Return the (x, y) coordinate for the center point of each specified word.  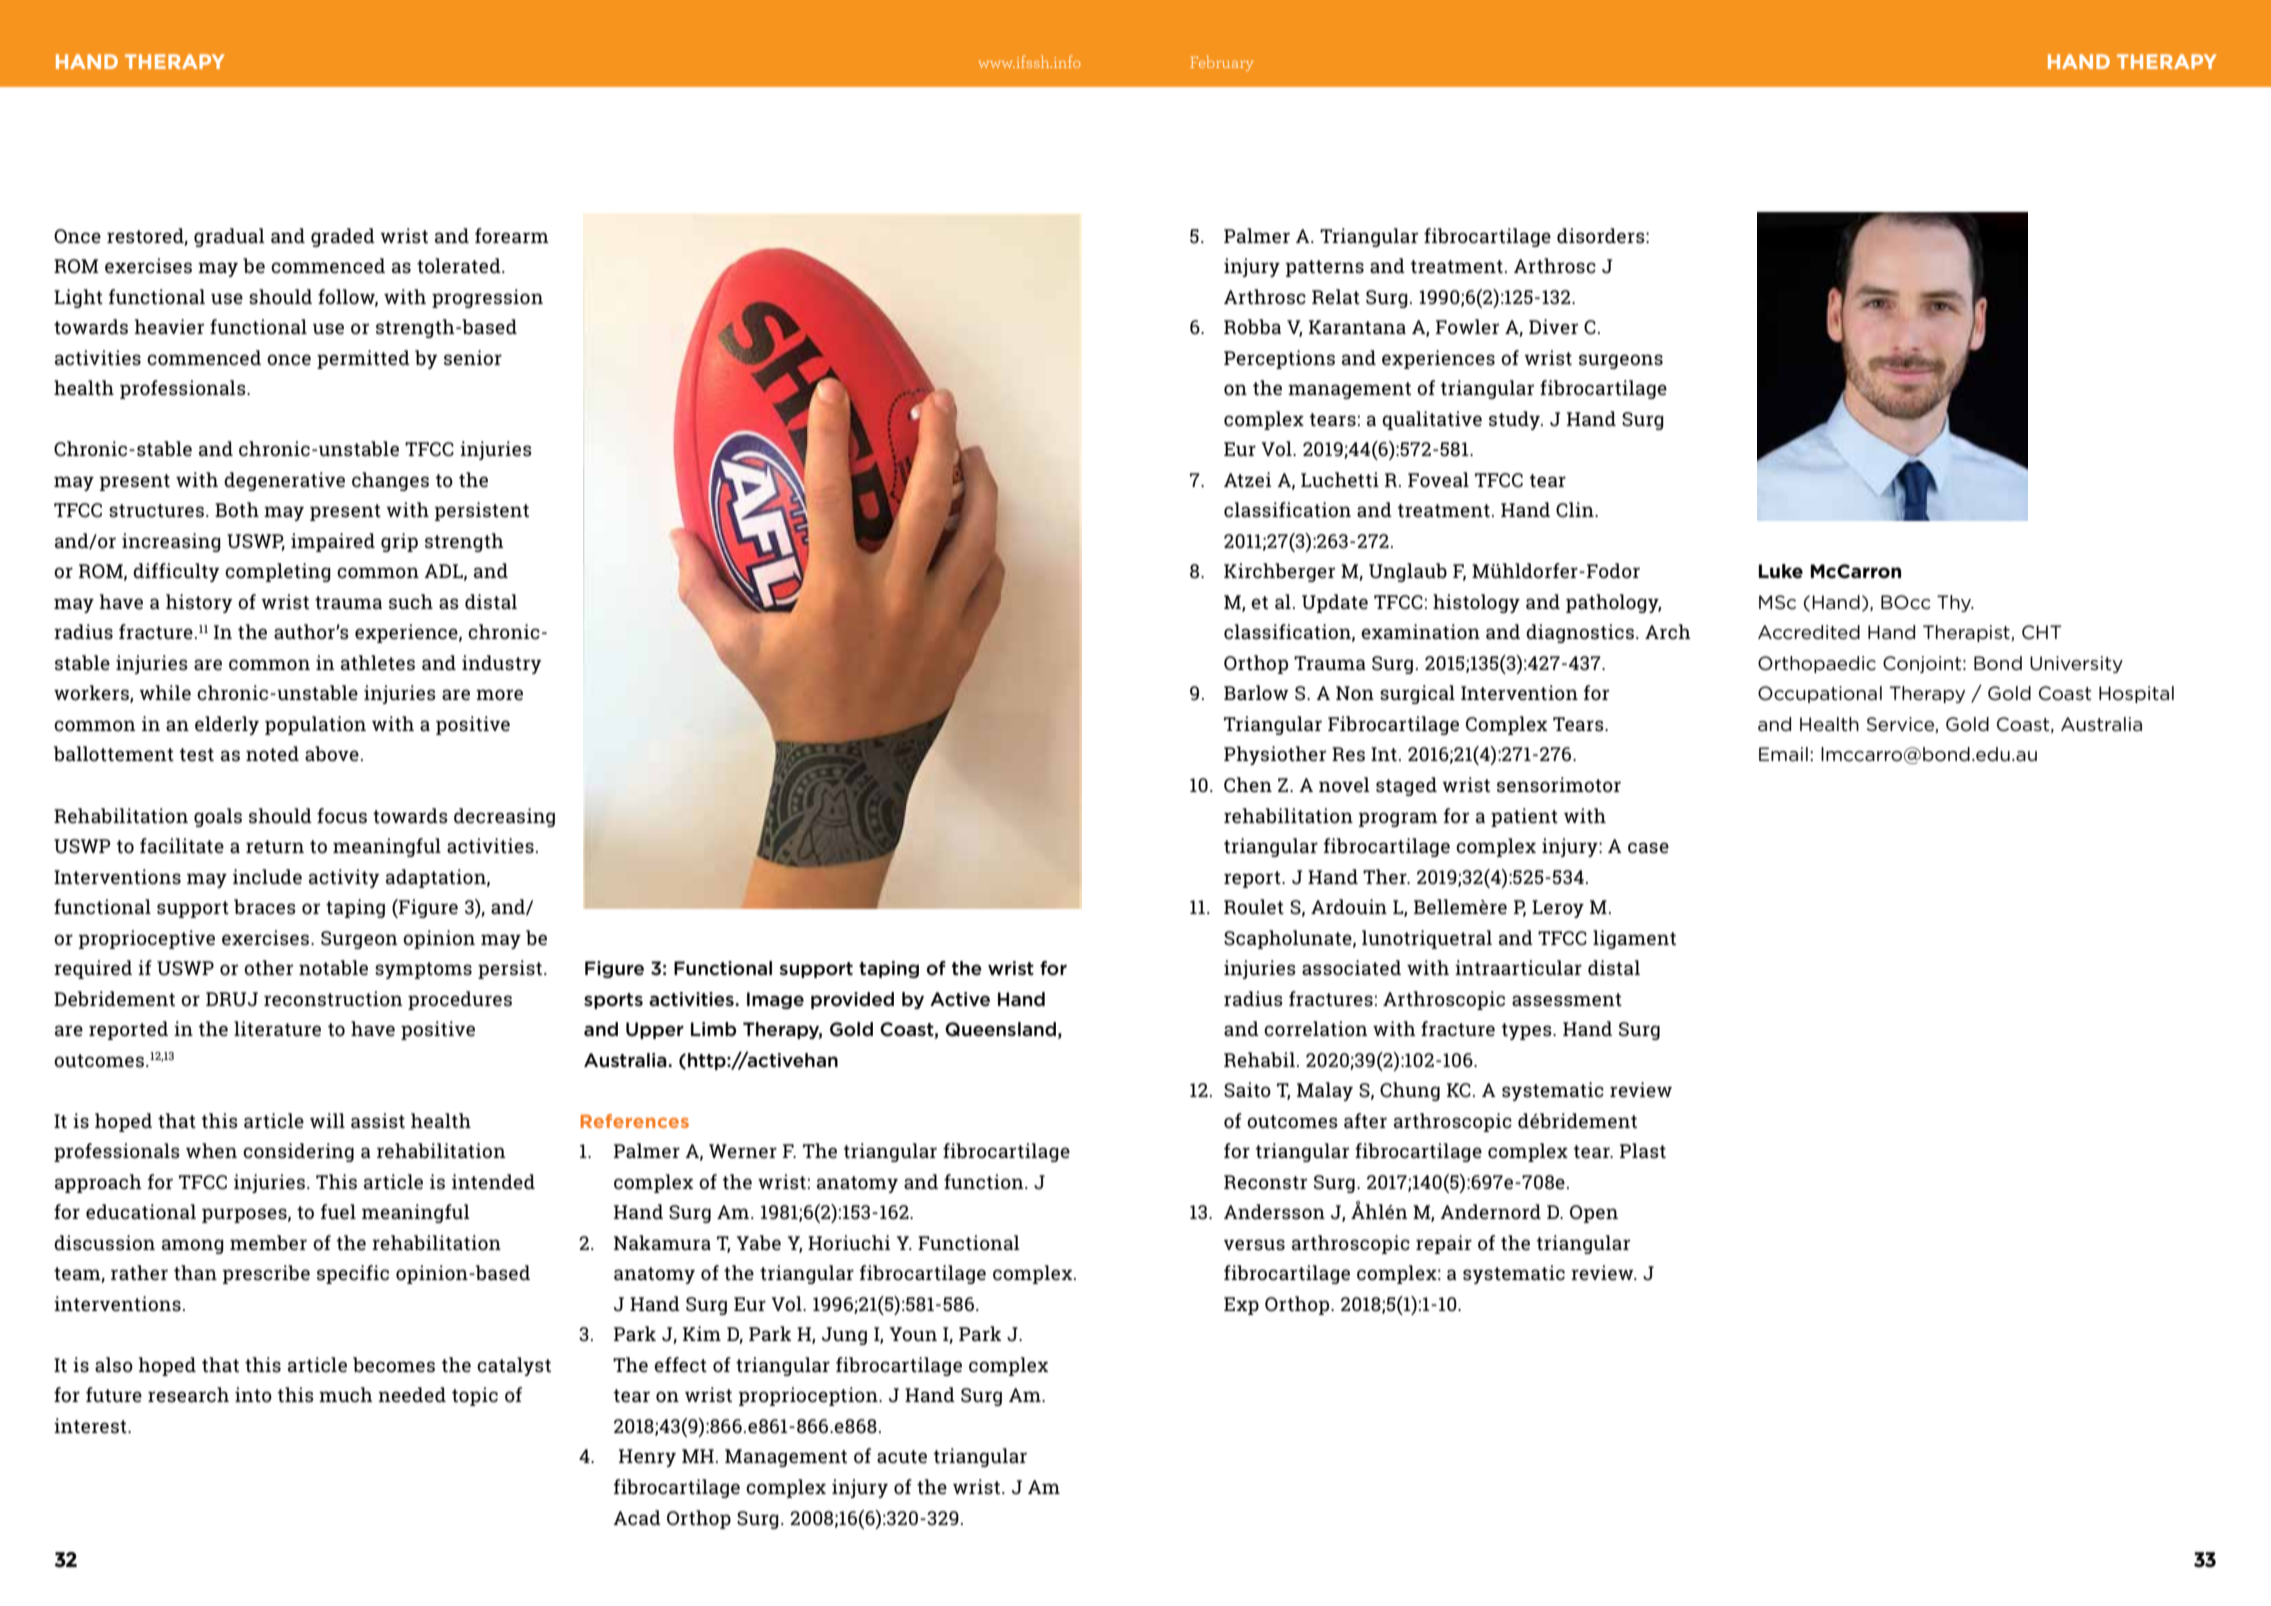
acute (902, 1457)
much (346, 1394)
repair (1444, 1244)
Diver (1553, 327)
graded (343, 237)
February (1222, 63)
